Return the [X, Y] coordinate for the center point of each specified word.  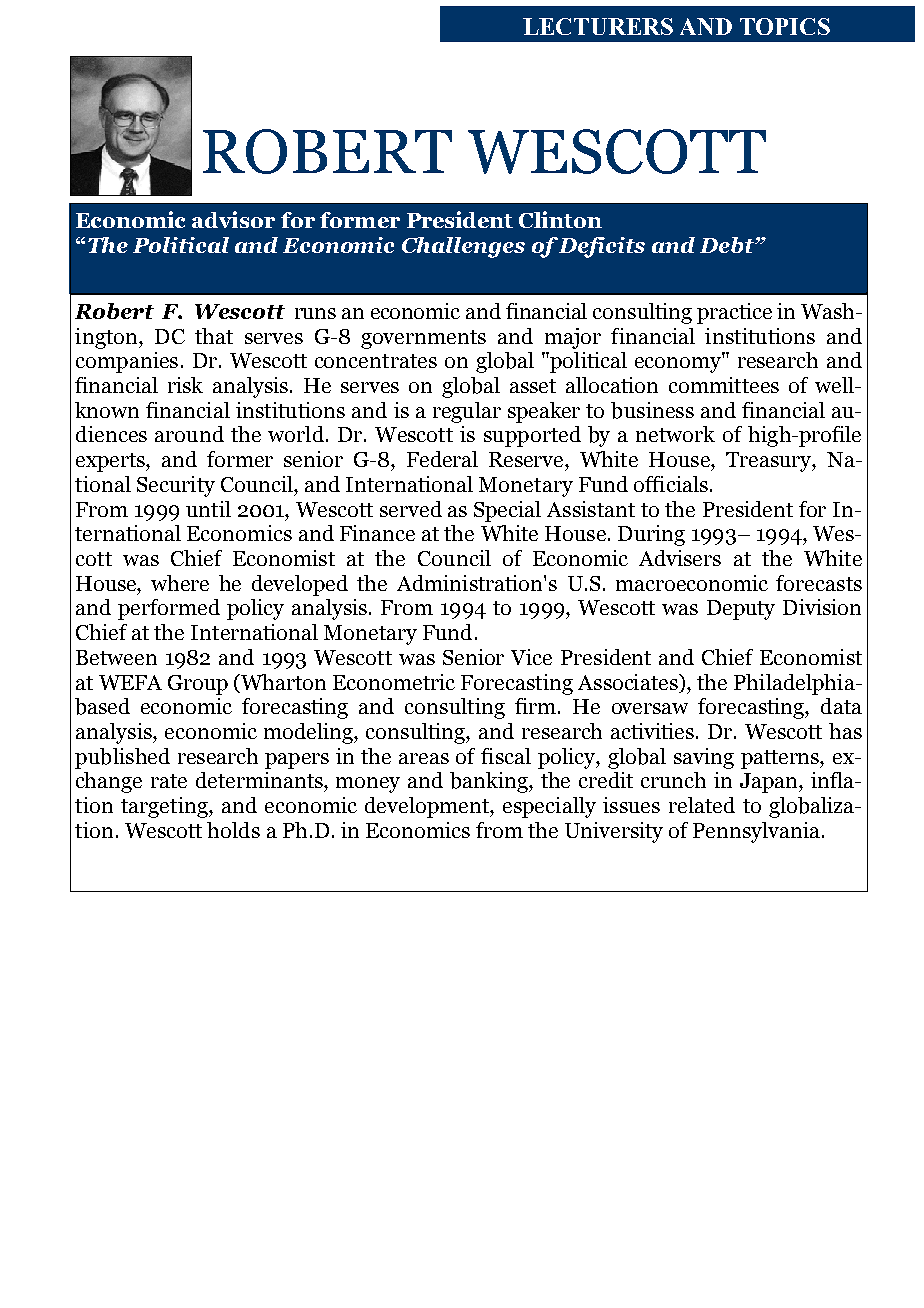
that [214, 336]
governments [423, 339]
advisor [233, 219]
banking [490, 782]
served [411, 509]
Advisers [680, 558]
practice [734, 313]
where [180, 583]
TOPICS [785, 26]
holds [233, 830]
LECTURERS [598, 26]
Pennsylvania [758, 832]
